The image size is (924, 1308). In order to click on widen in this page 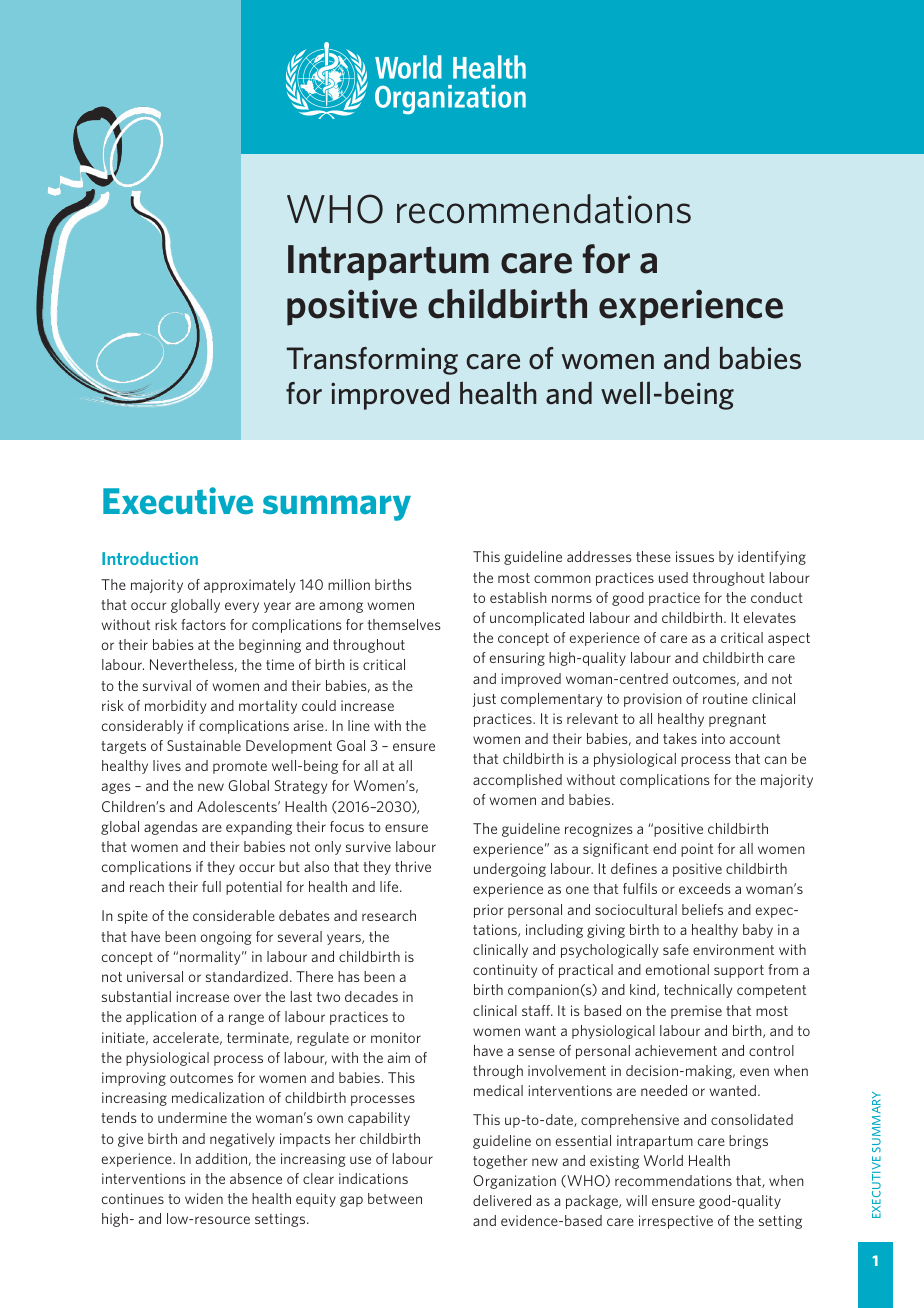, I will do `click(204, 1198)`.
